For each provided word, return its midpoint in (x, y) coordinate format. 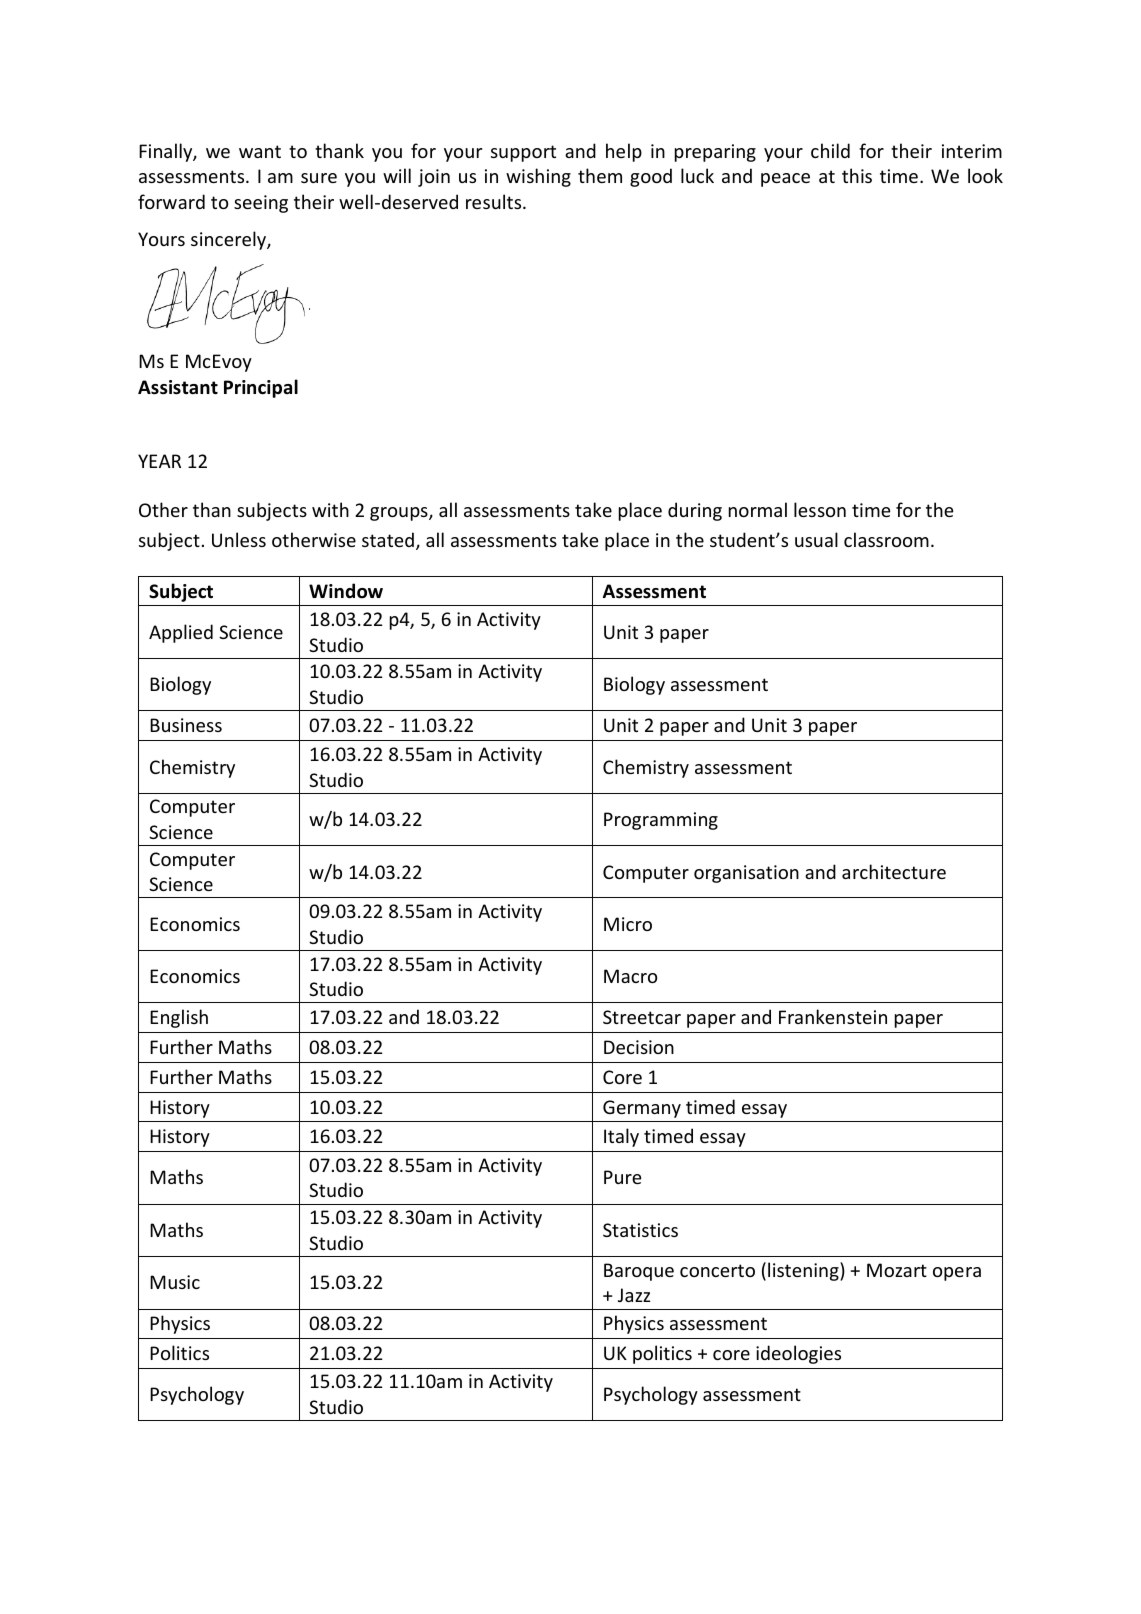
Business (186, 725)
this (857, 175)
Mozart (897, 1270)
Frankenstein (833, 1016)
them (600, 175)
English (179, 1018)
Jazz (634, 1295)
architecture (894, 871)
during (695, 511)
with (330, 509)
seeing (261, 204)
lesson (820, 509)
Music (175, 1282)
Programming (661, 821)
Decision (639, 1047)
